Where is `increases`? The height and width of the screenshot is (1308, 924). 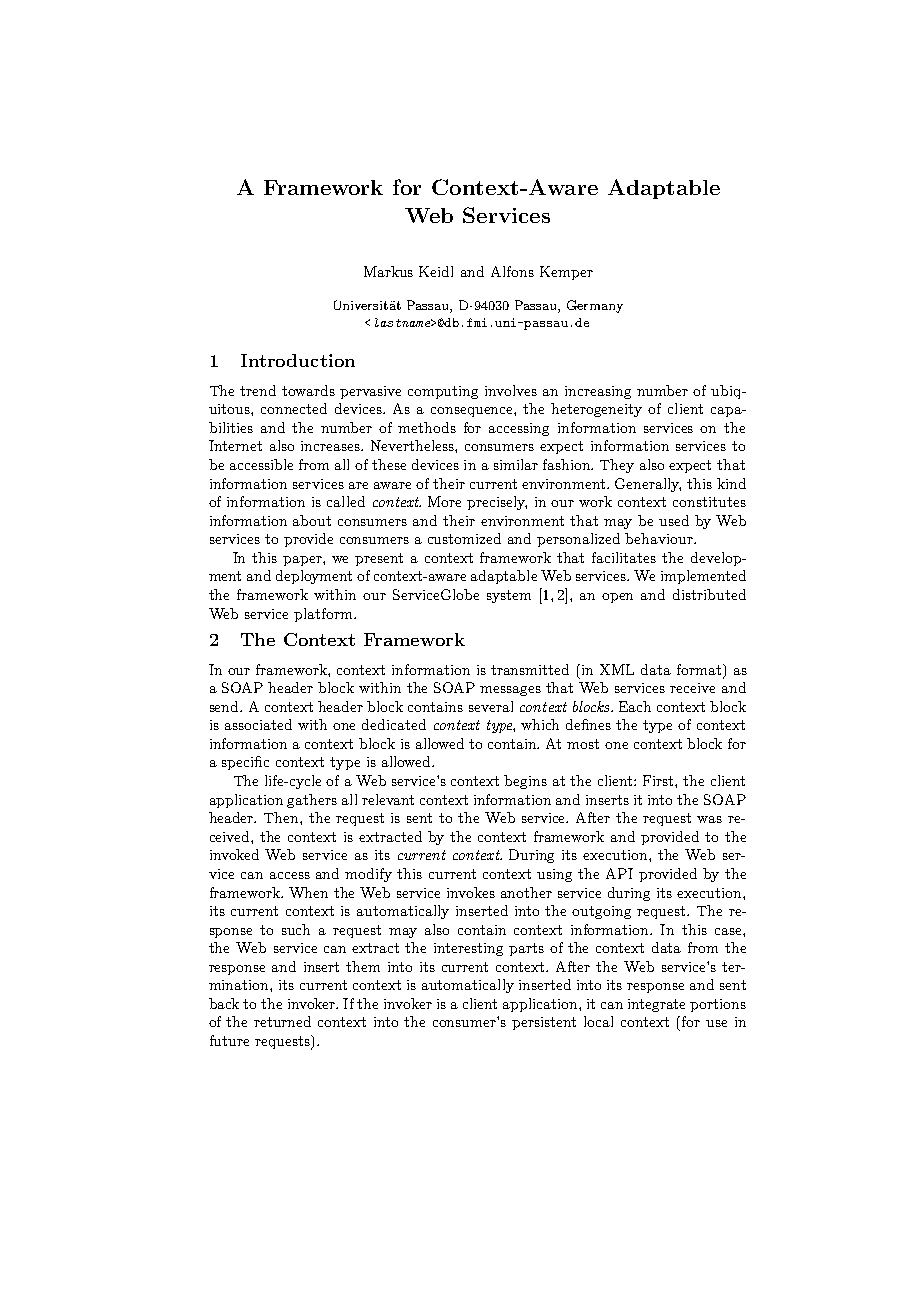
increases is located at coordinates (332, 446).
